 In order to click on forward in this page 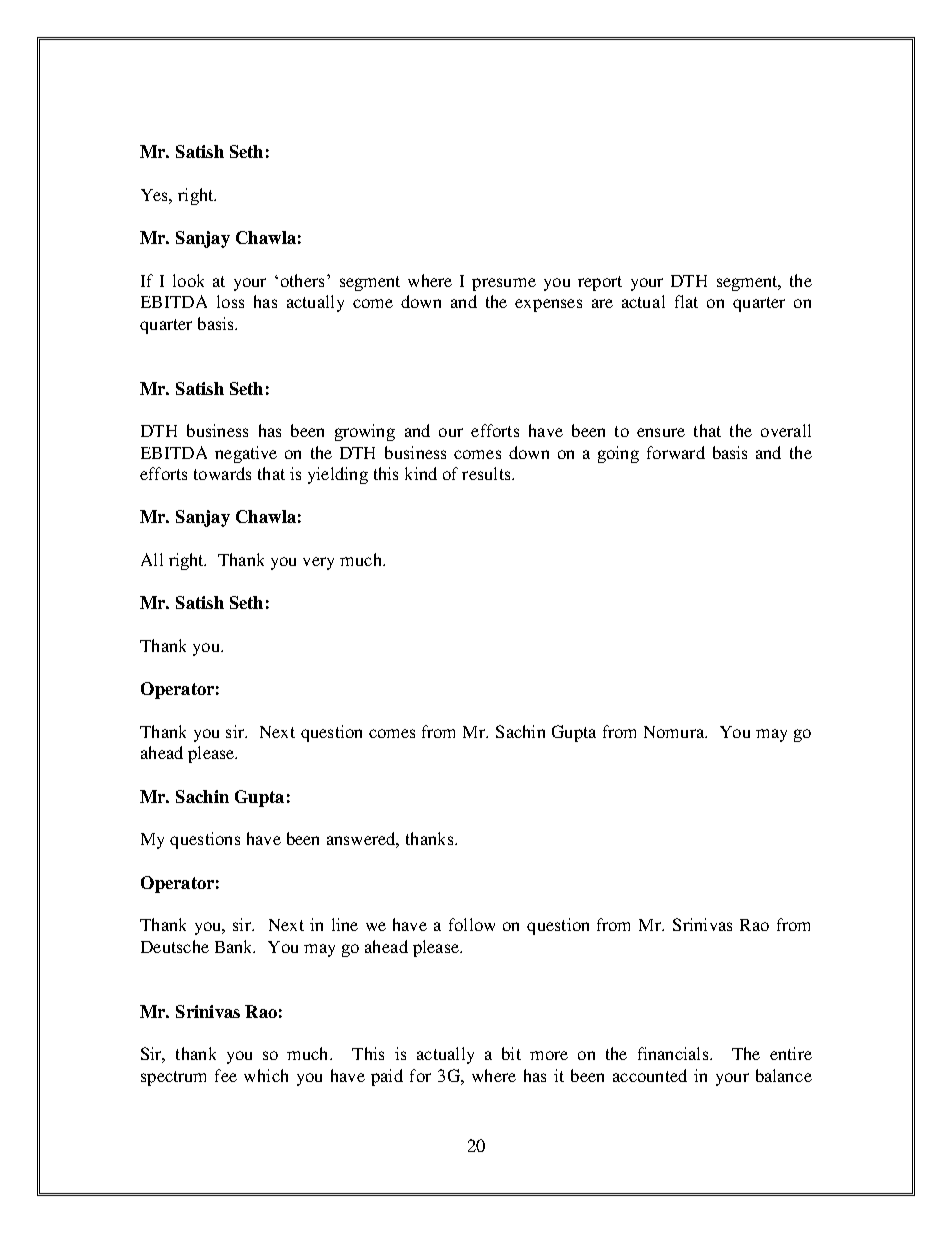, I will do `click(676, 452)`.
